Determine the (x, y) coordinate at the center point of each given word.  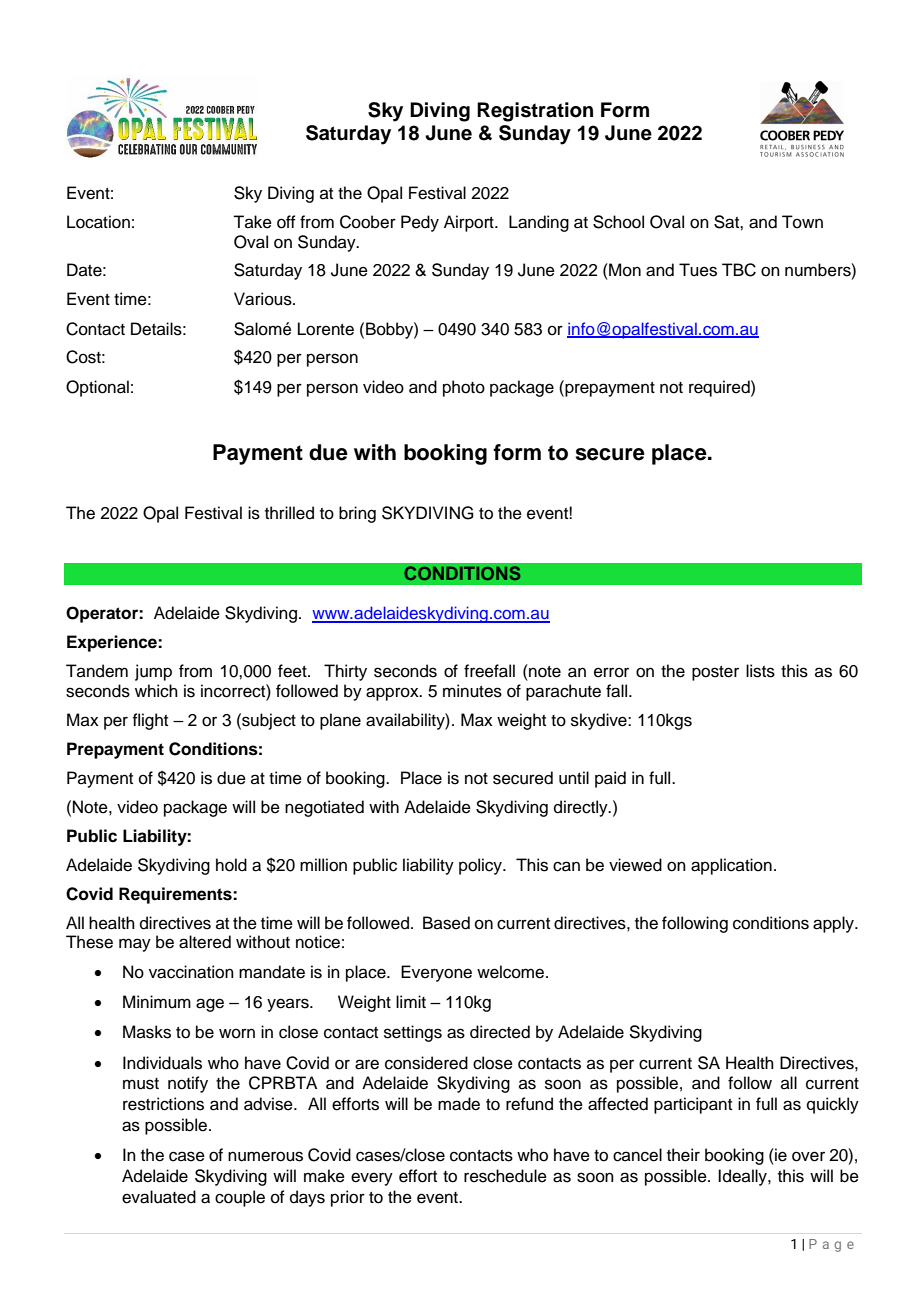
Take (252, 222)
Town (802, 222)
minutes (472, 691)
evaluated (159, 1197)
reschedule (505, 1176)
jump (153, 672)
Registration (535, 112)
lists (760, 671)
